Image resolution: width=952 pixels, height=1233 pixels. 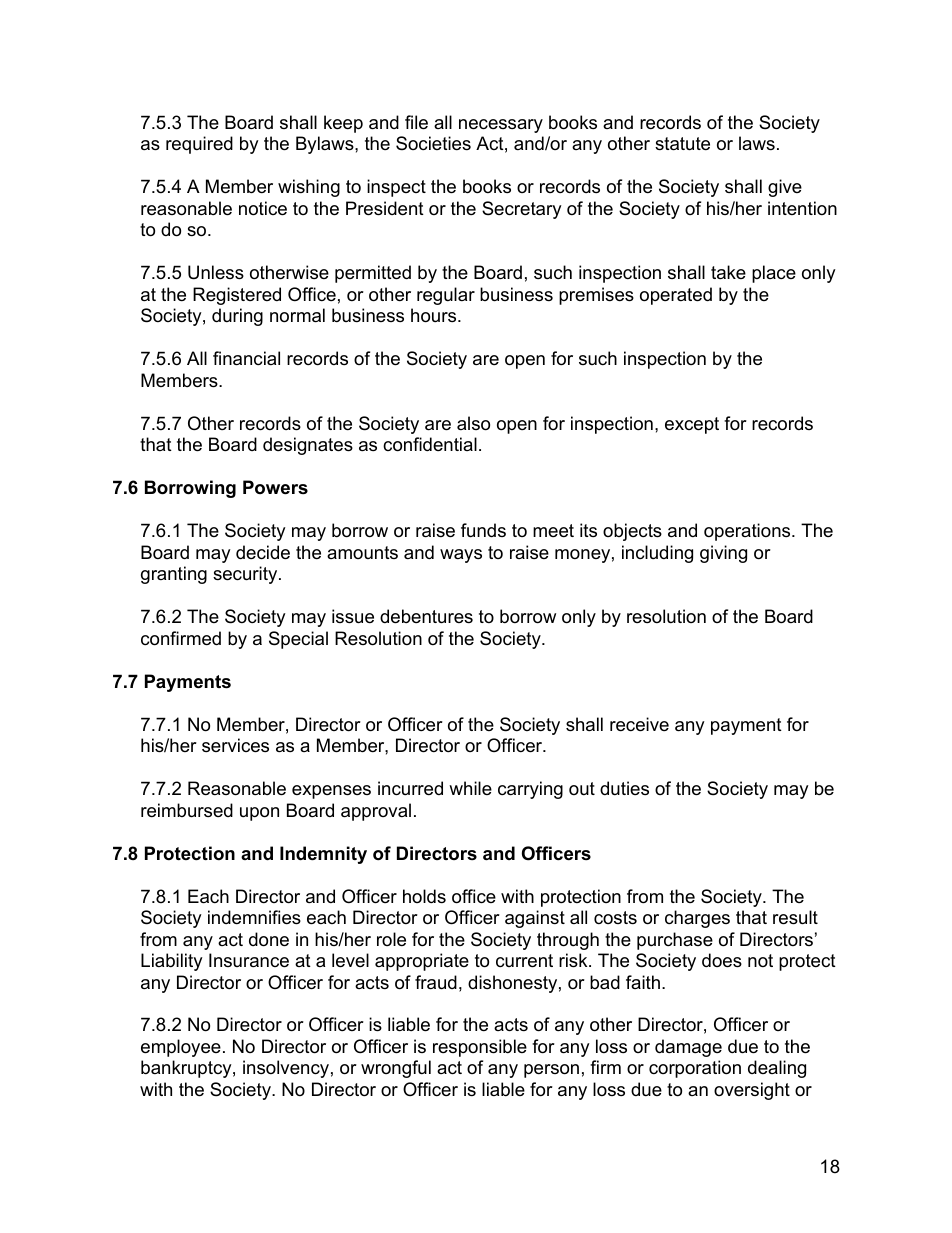 I want to click on debentures, so click(x=426, y=616).
